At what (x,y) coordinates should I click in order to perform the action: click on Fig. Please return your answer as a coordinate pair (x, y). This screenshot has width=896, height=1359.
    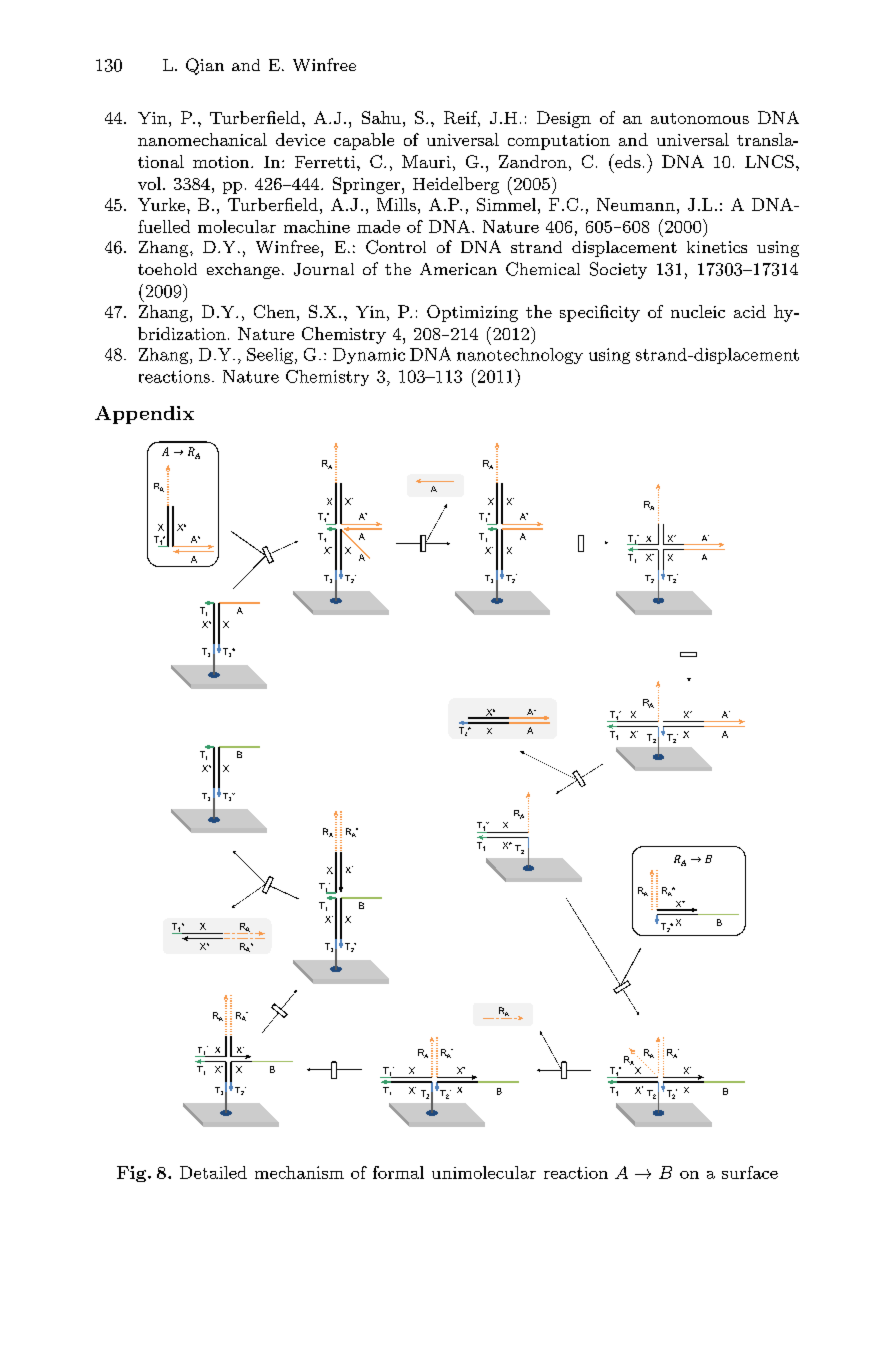
    Looking at the image, I should click on (133, 1174).
